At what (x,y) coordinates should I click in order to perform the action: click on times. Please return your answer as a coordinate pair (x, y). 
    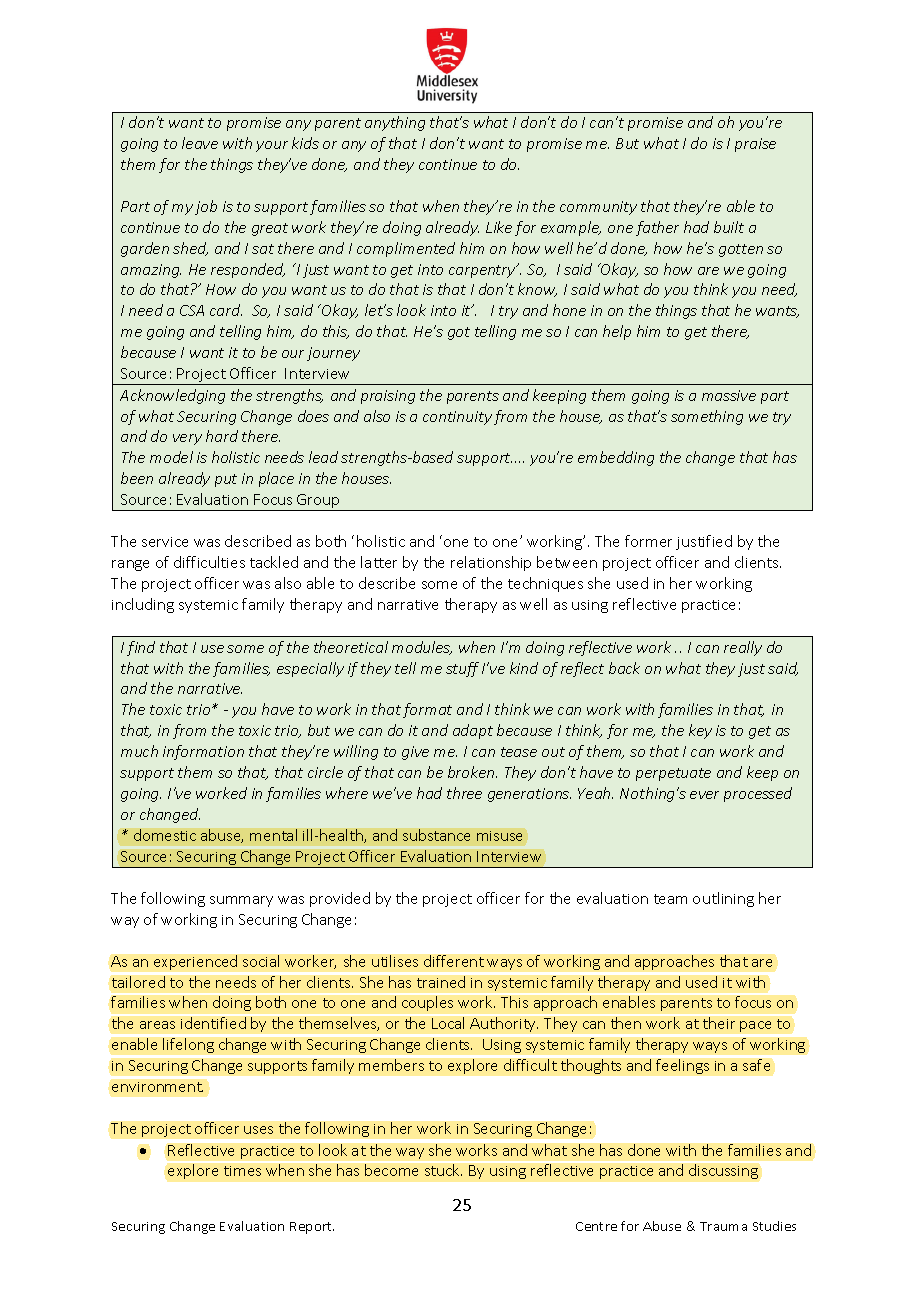
    Looking at the image, I should click on (242, 1171).
